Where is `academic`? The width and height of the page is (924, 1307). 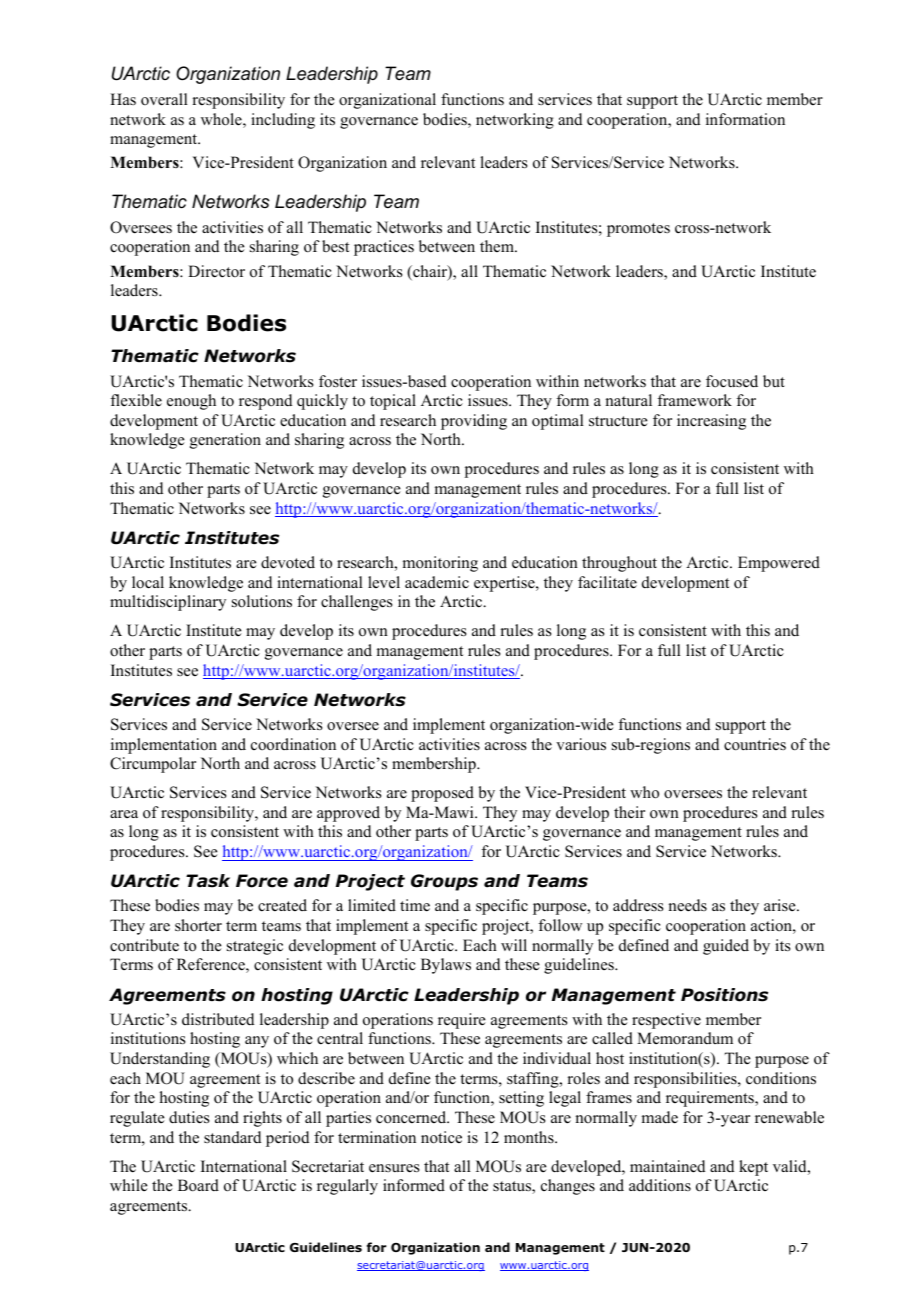
academic is located at coordinates (437, 582).
